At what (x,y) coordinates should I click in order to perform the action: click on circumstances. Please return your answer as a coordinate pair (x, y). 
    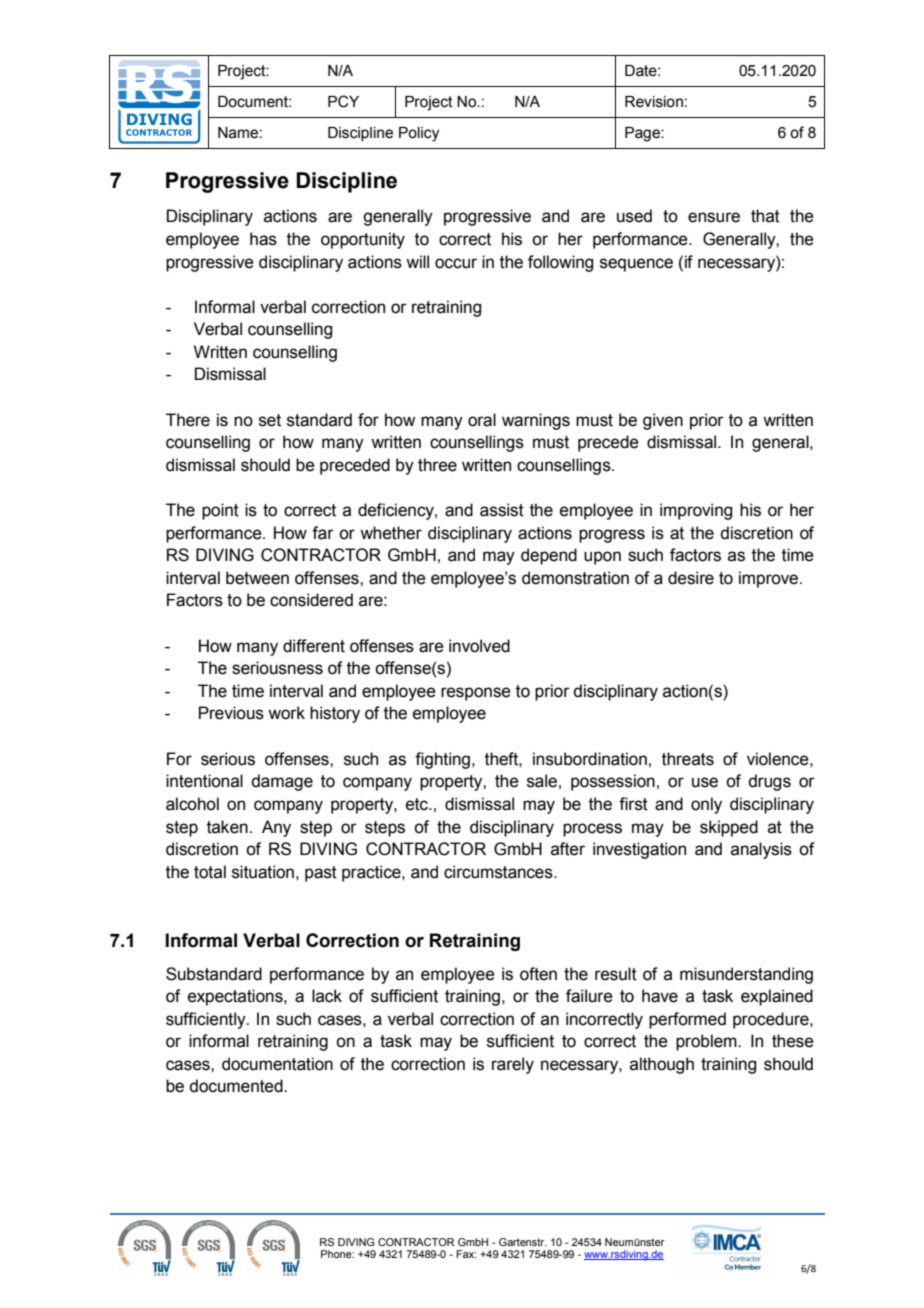
    Looking at the image, I should click on (499, 872).
